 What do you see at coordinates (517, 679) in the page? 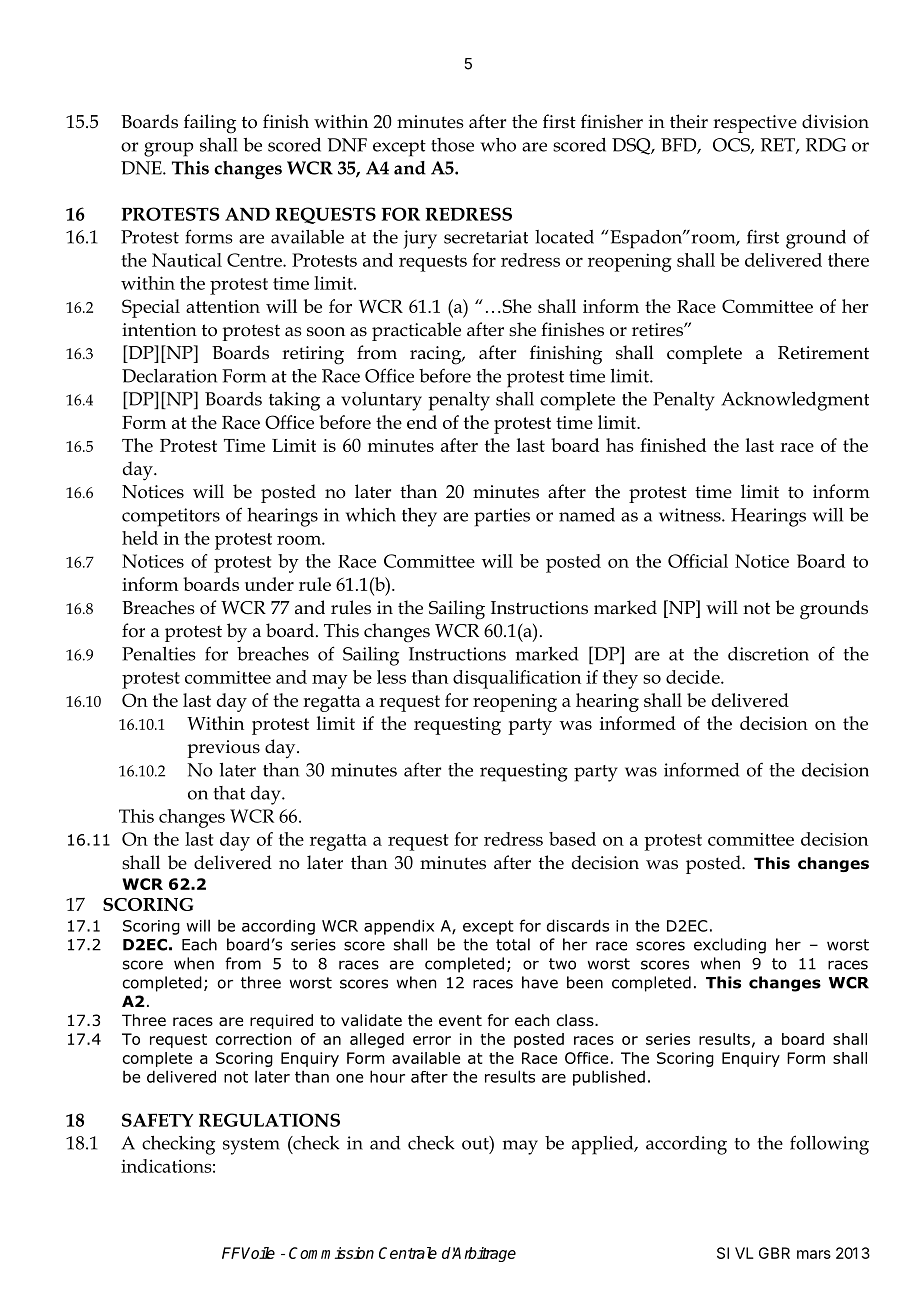
I see `disqualification` at bounding box center [517, 679].
